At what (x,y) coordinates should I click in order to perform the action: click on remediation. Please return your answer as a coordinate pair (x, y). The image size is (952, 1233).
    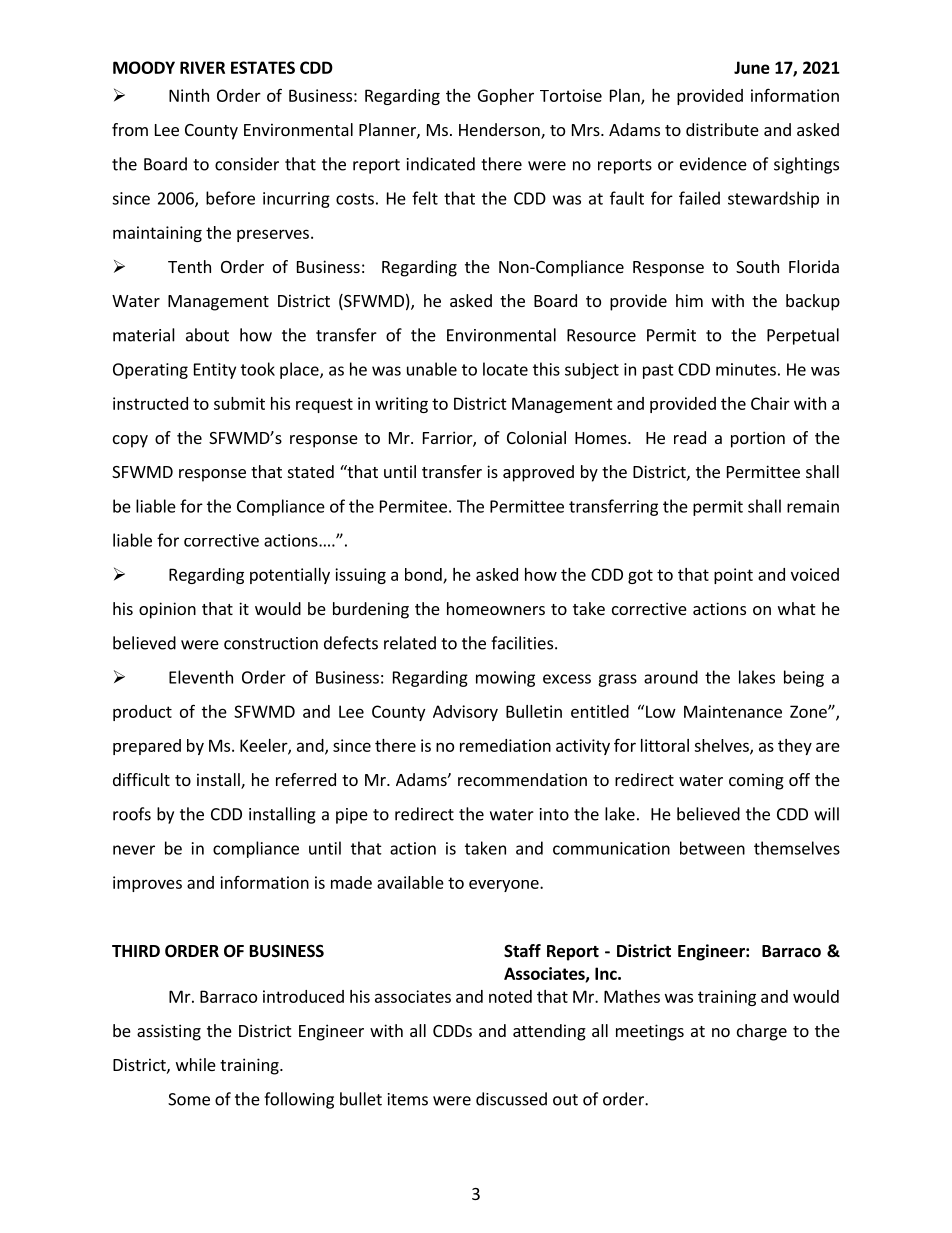
    Looking at the image, I should click on (505, 745).
